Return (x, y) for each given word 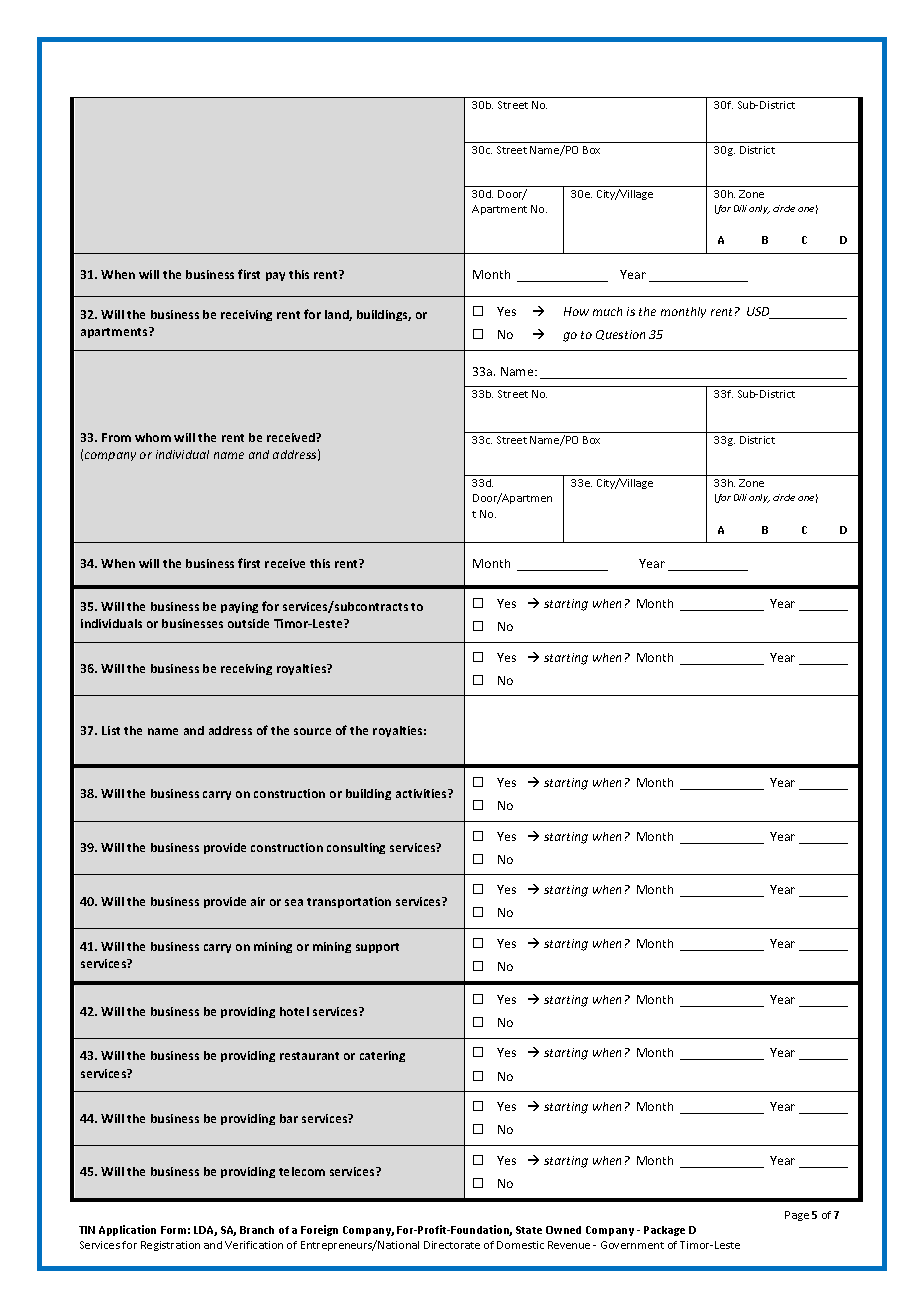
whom (153, 437)
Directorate (452, 1245)
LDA (205, 1231)
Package (664, 1231)
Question (620, 335)
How (576, 311)
